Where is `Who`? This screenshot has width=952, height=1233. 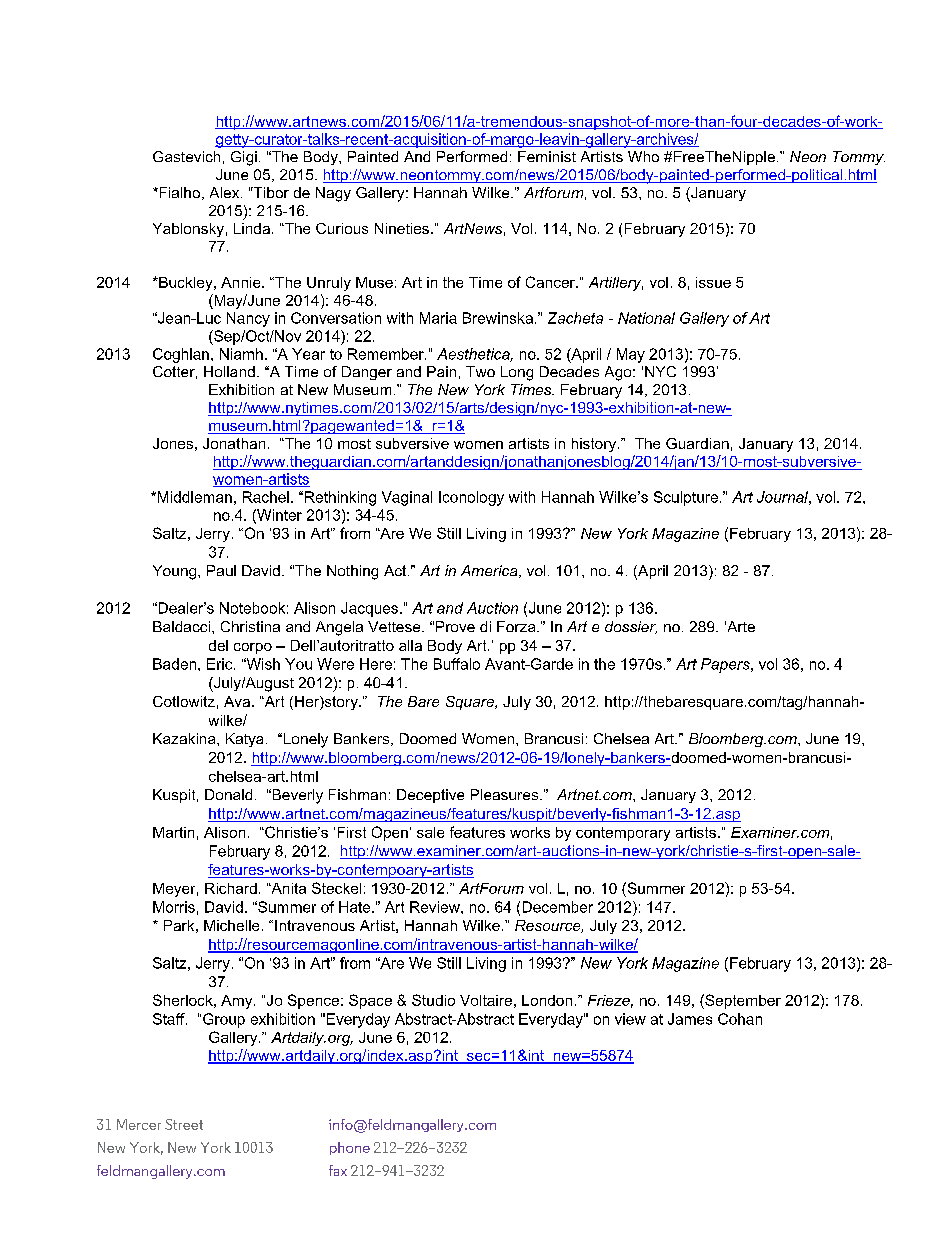 Who is located at coordinates (643, 156).
